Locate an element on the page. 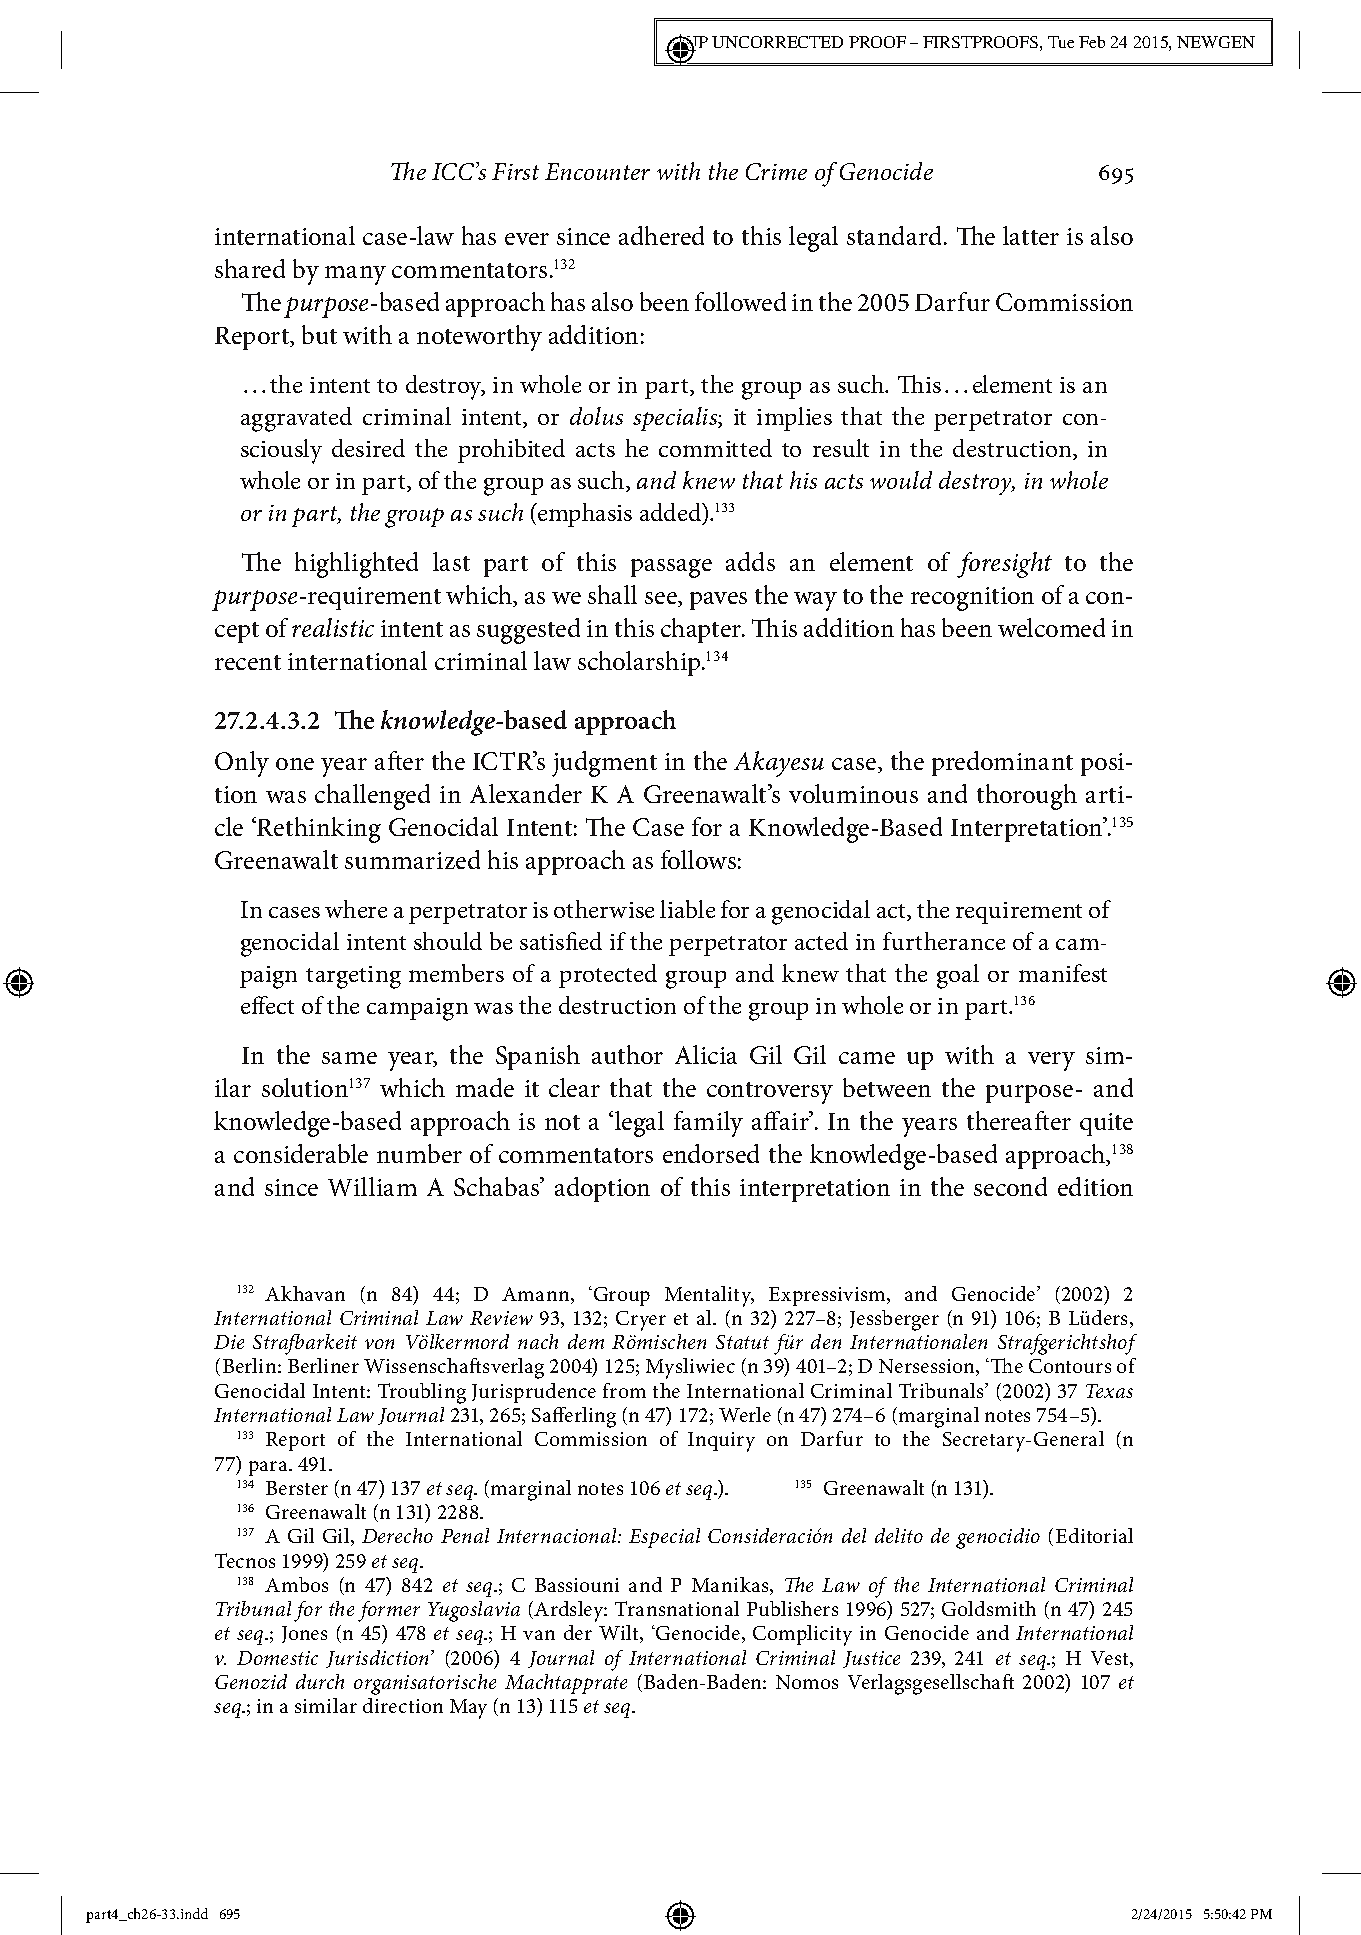 Image resolution: width=1361 pixels, height=1935 pixels. thorough is located at coordinates (1027, 797).
